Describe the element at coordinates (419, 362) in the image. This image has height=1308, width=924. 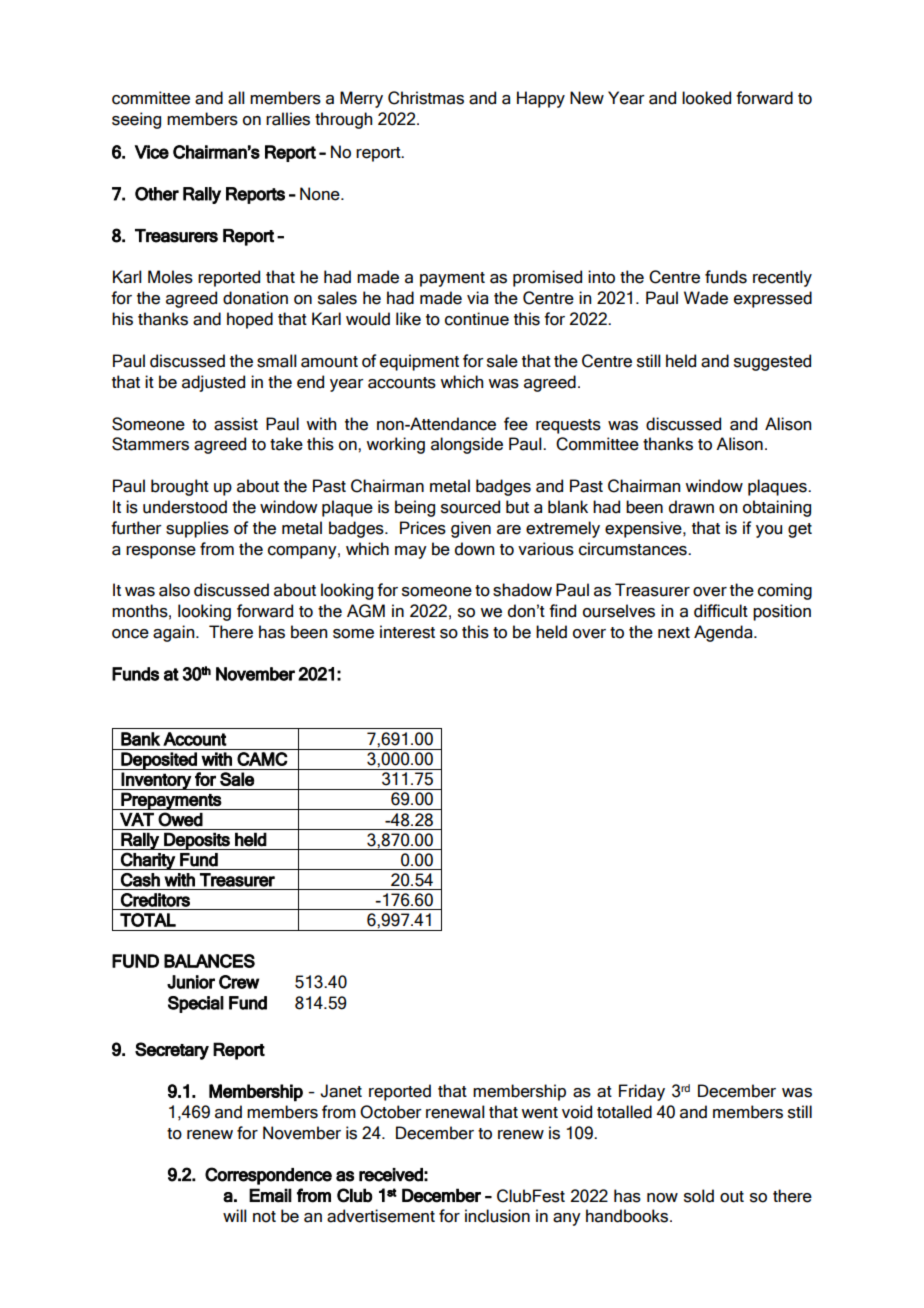
I see `equipment` at that location.
